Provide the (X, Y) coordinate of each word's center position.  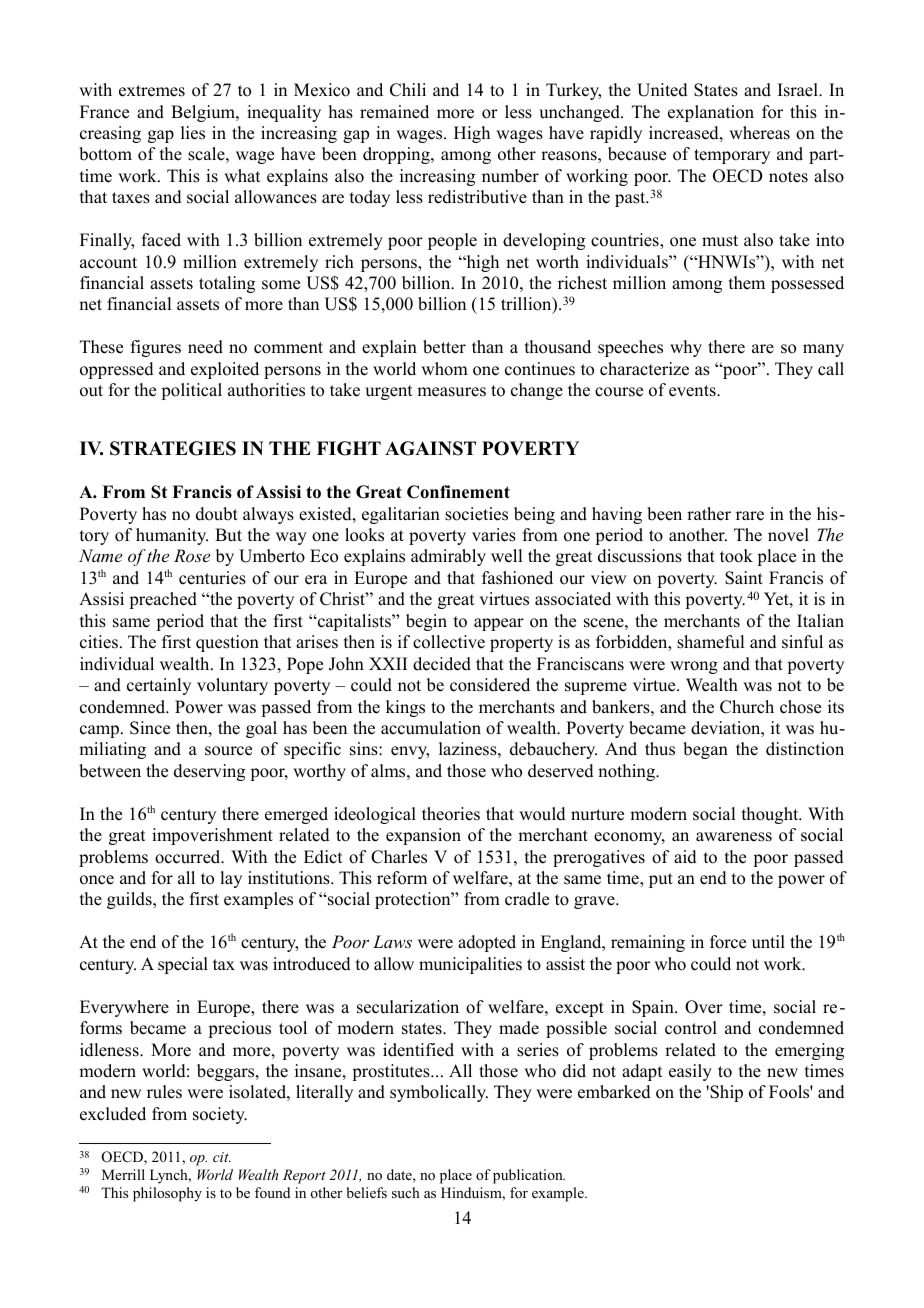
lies (193, 133)
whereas (759, 133)
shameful (710, 642)
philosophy (167, 1194)
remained (394, 112)
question (227, 643)
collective (449, 642)
